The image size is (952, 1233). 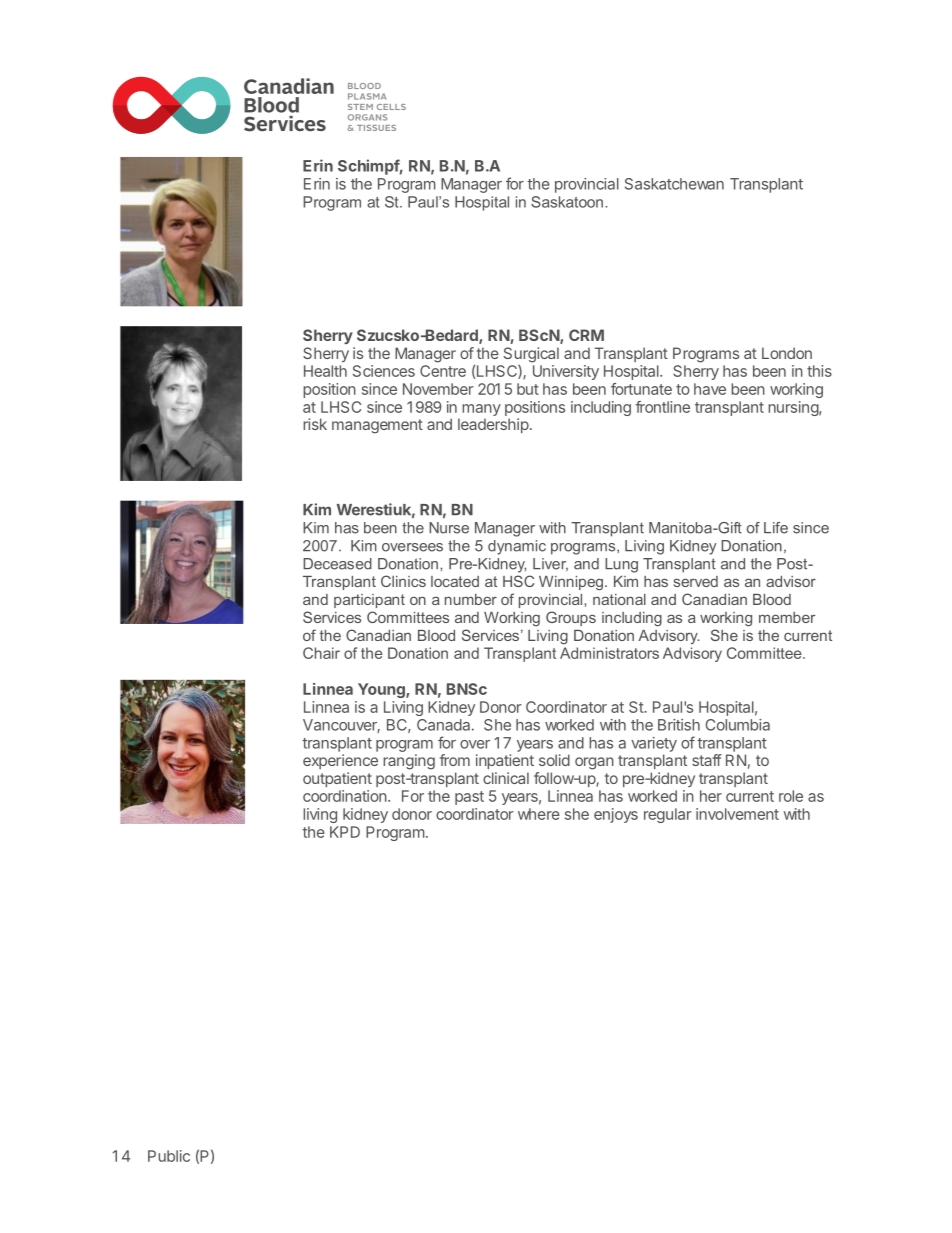 What do you see at coordinates (738, 725) in the image?
I see `Columbia` at bounding box center [738, 725].
